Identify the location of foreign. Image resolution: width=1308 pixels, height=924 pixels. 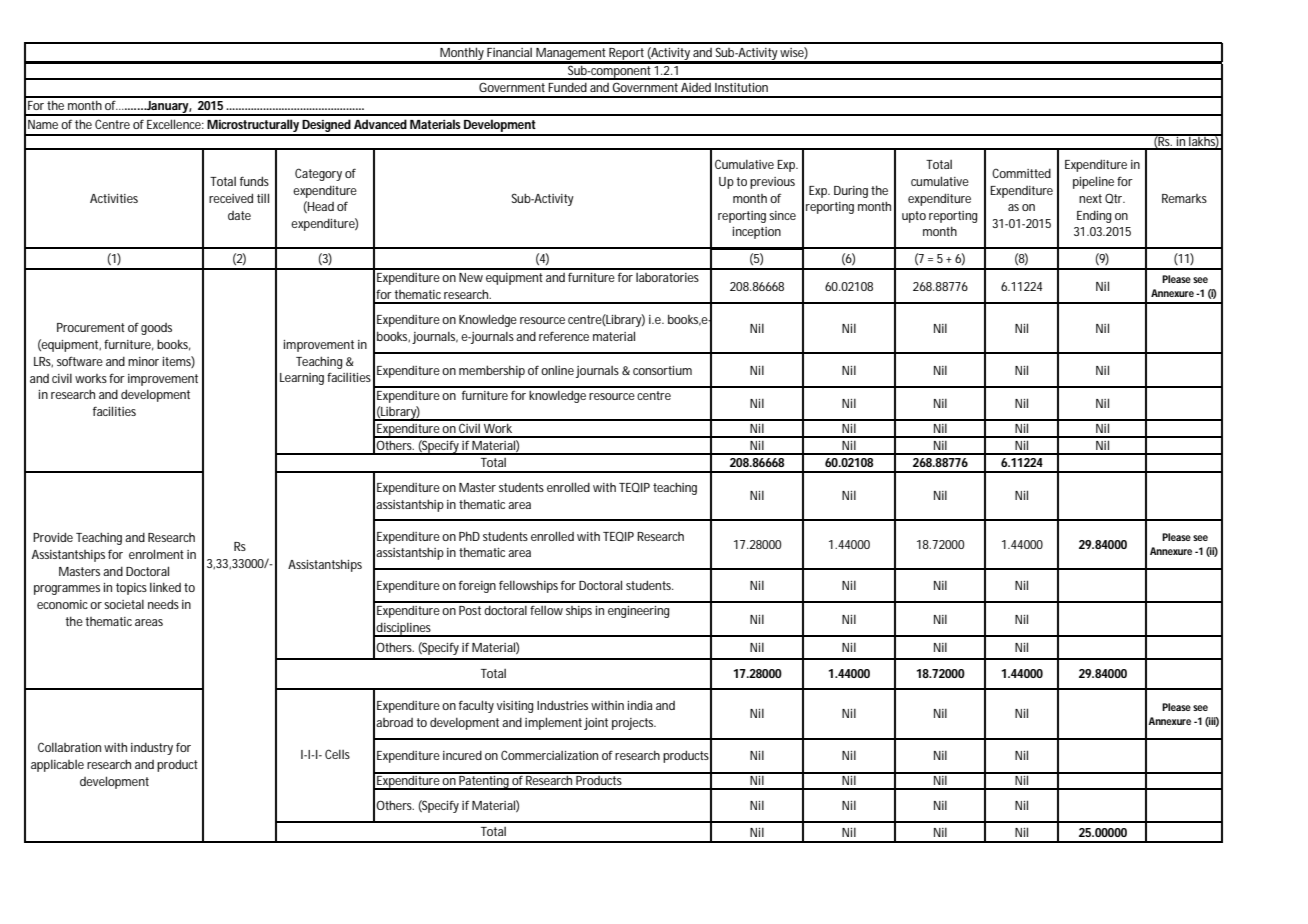
(477, 586).
